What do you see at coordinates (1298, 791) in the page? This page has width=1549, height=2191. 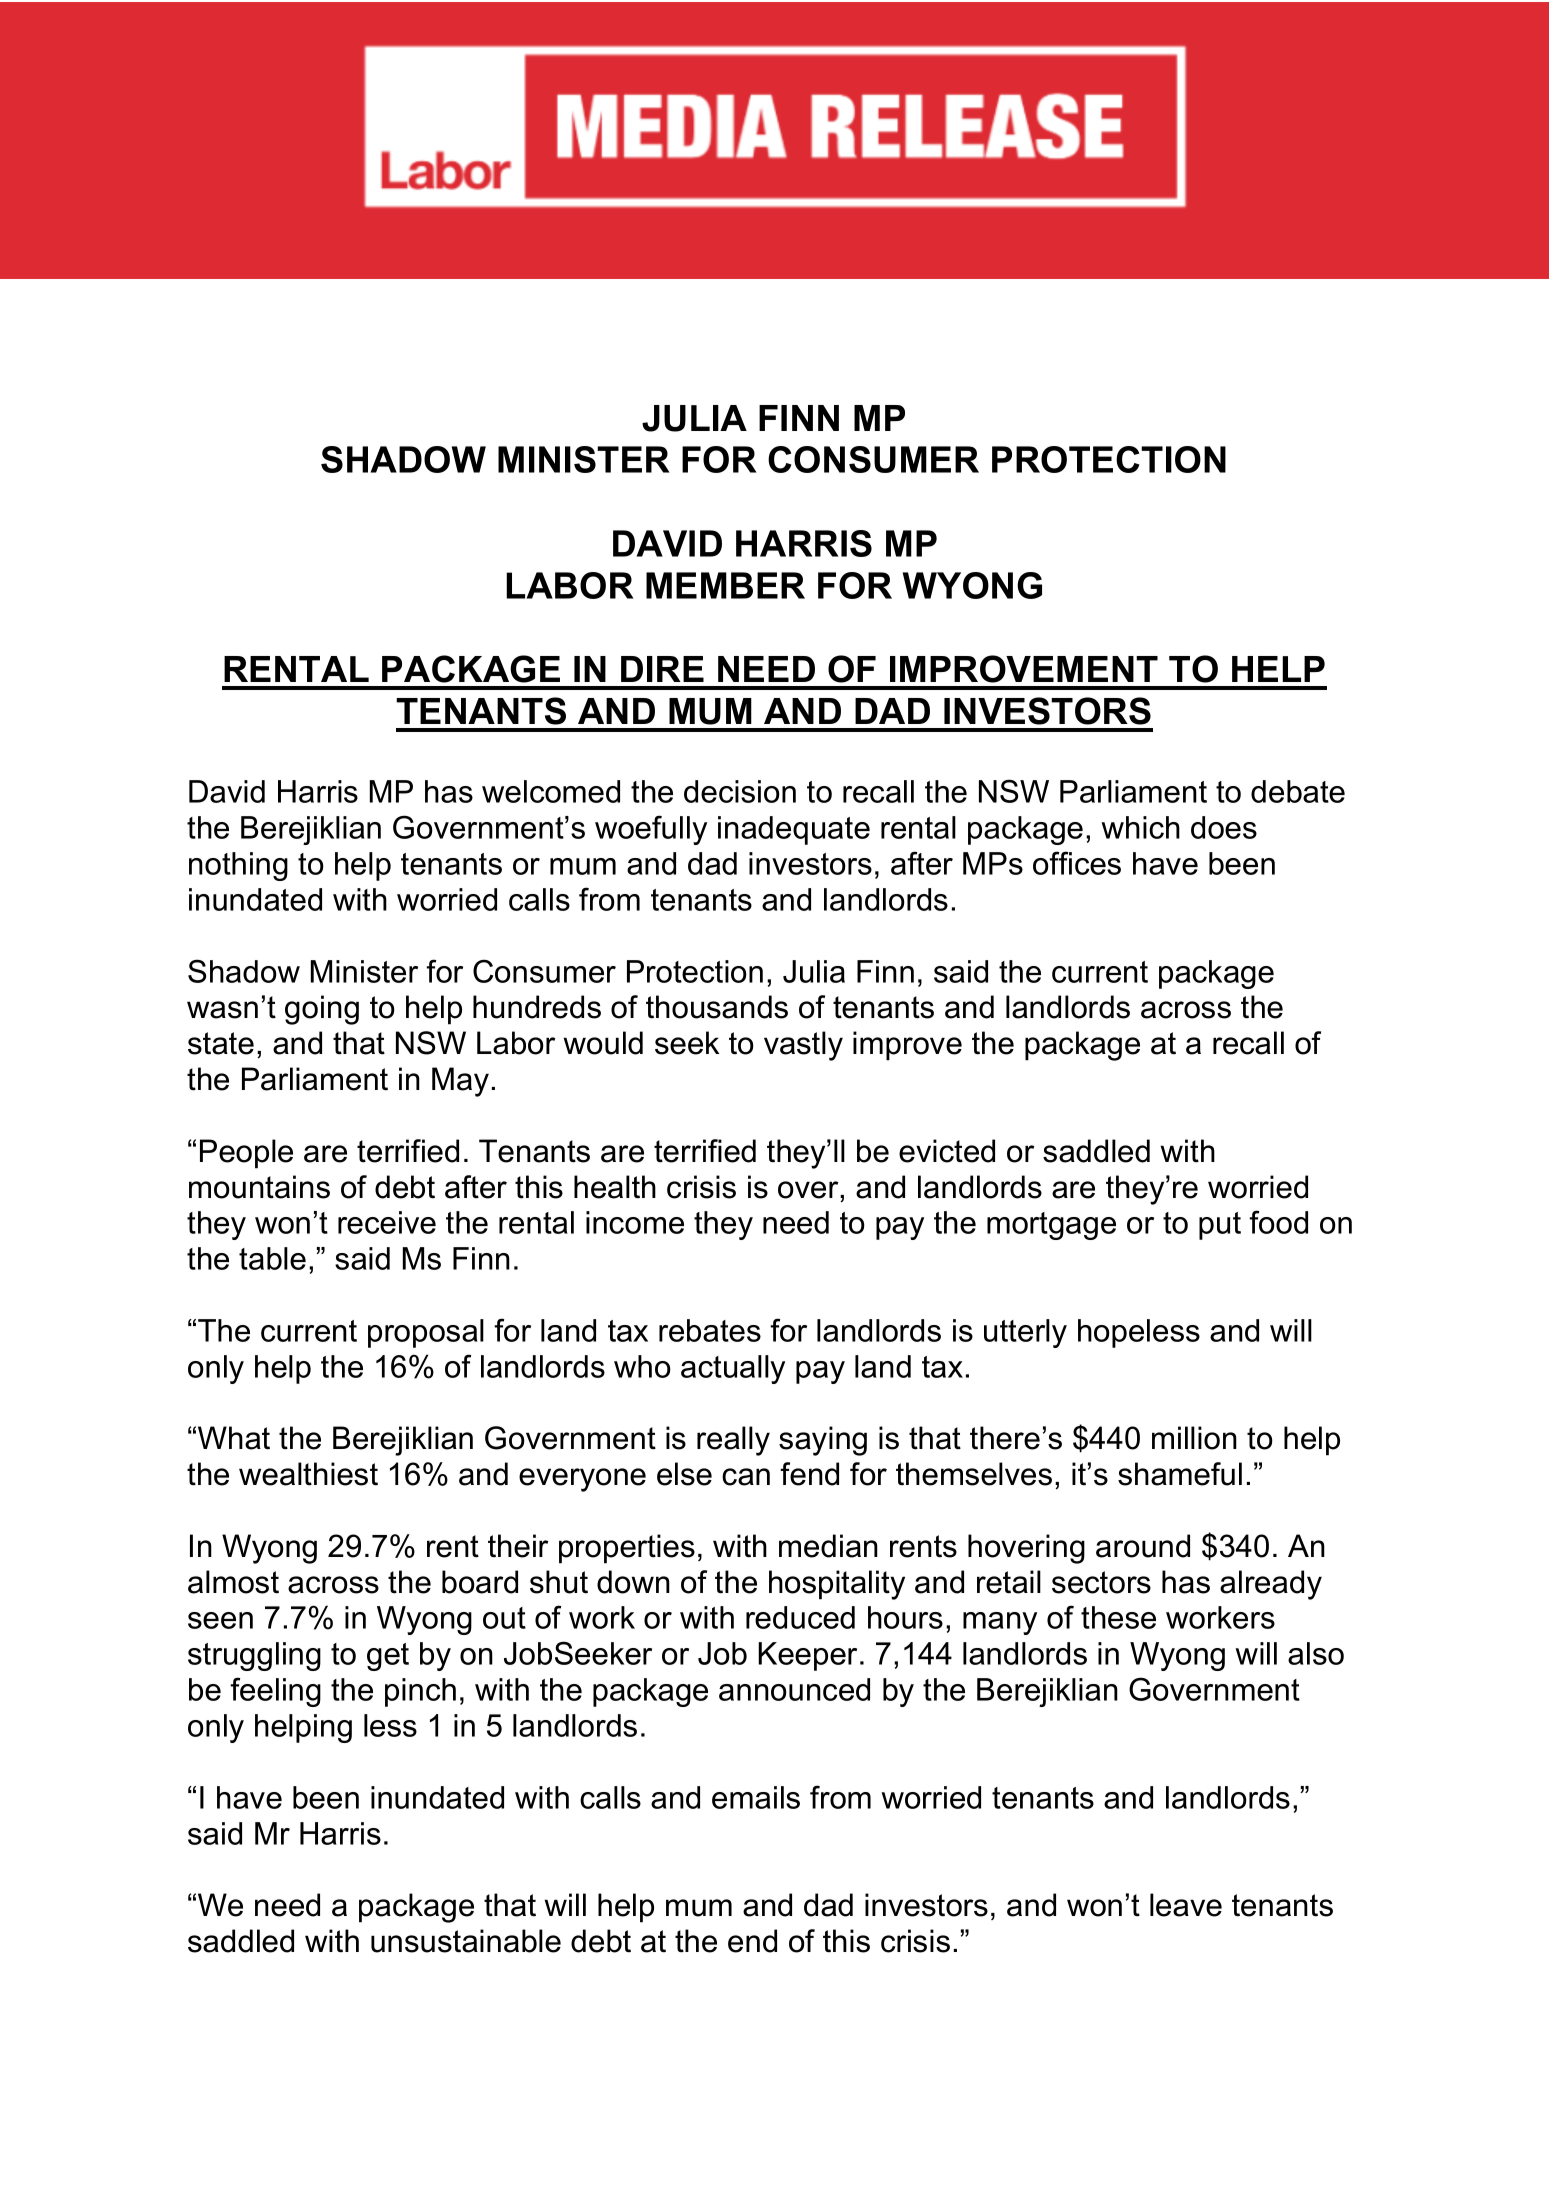 I see `debate` at bounding box center [1298, 791].
